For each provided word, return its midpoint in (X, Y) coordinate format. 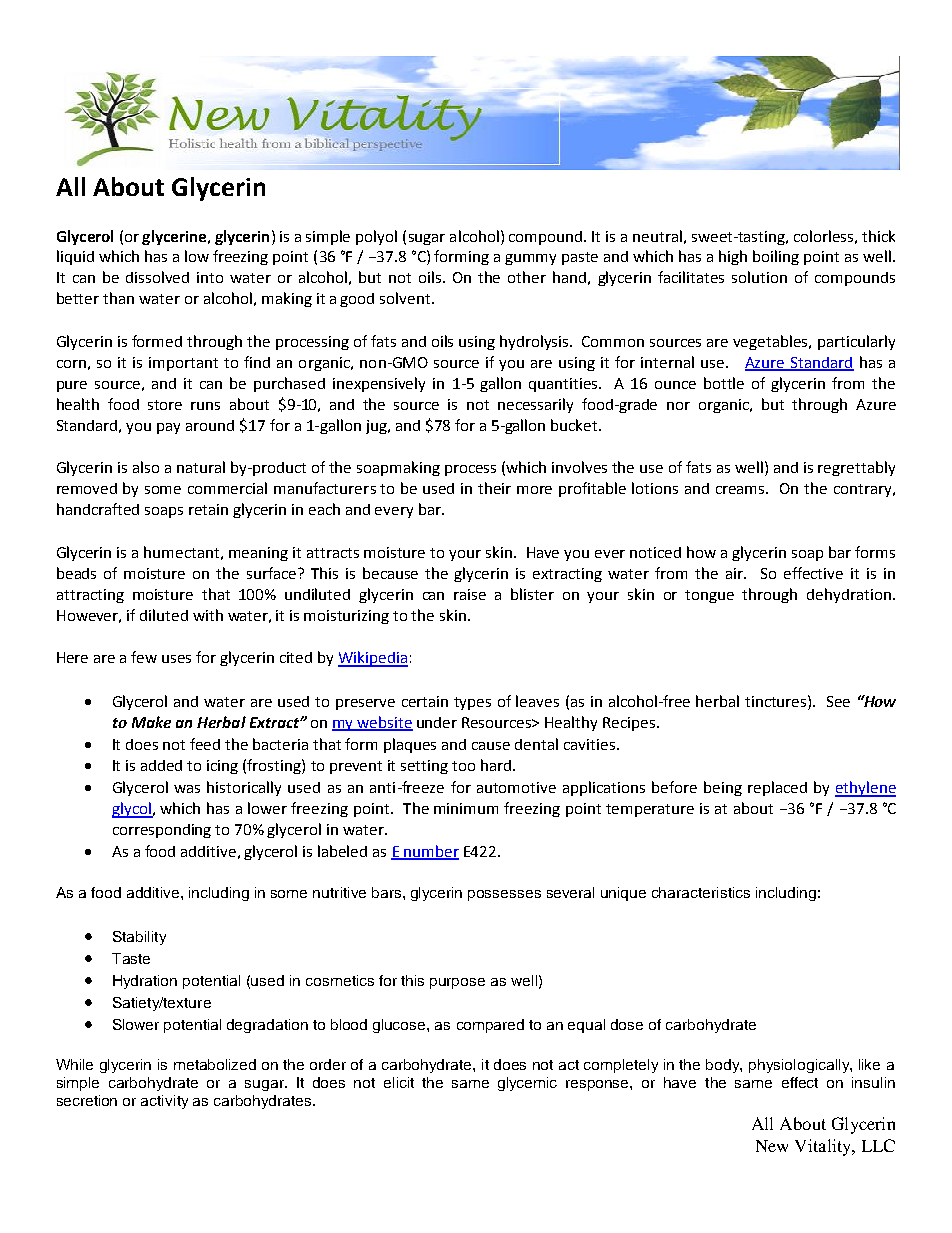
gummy (530, 259)
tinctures (777, 701)
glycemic (527, 1084)
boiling (776, 257)
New (772, 1146)
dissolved (157, 277)
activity (164, 1102)
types (472, 703)
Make (151, 722)
